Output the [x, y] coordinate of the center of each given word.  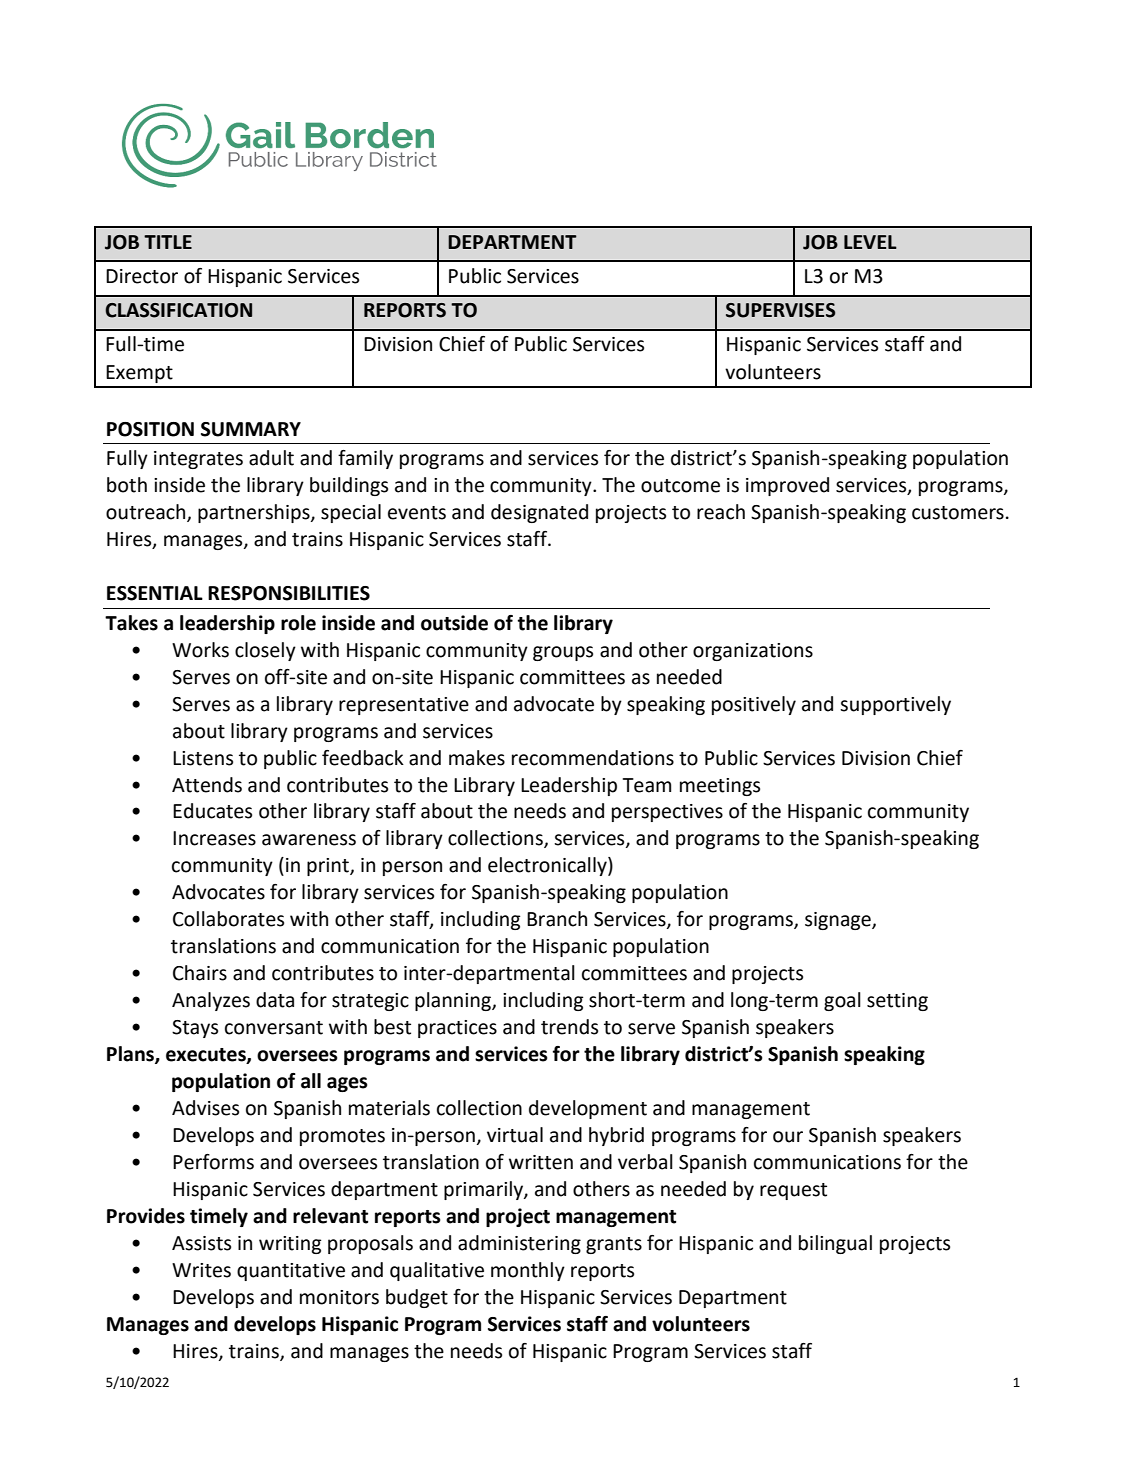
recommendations [593, 758]
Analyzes [211, 1001]
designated [539, 513]
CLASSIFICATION [178, 310]
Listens [203, 758]
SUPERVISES [780, 310]
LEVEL [870, 242]
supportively [895, 705]
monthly [528, 1271]
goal [842, 1001]
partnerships [255, 513]
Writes [201, 1270]
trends [569, 1027]
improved [787, 486]
